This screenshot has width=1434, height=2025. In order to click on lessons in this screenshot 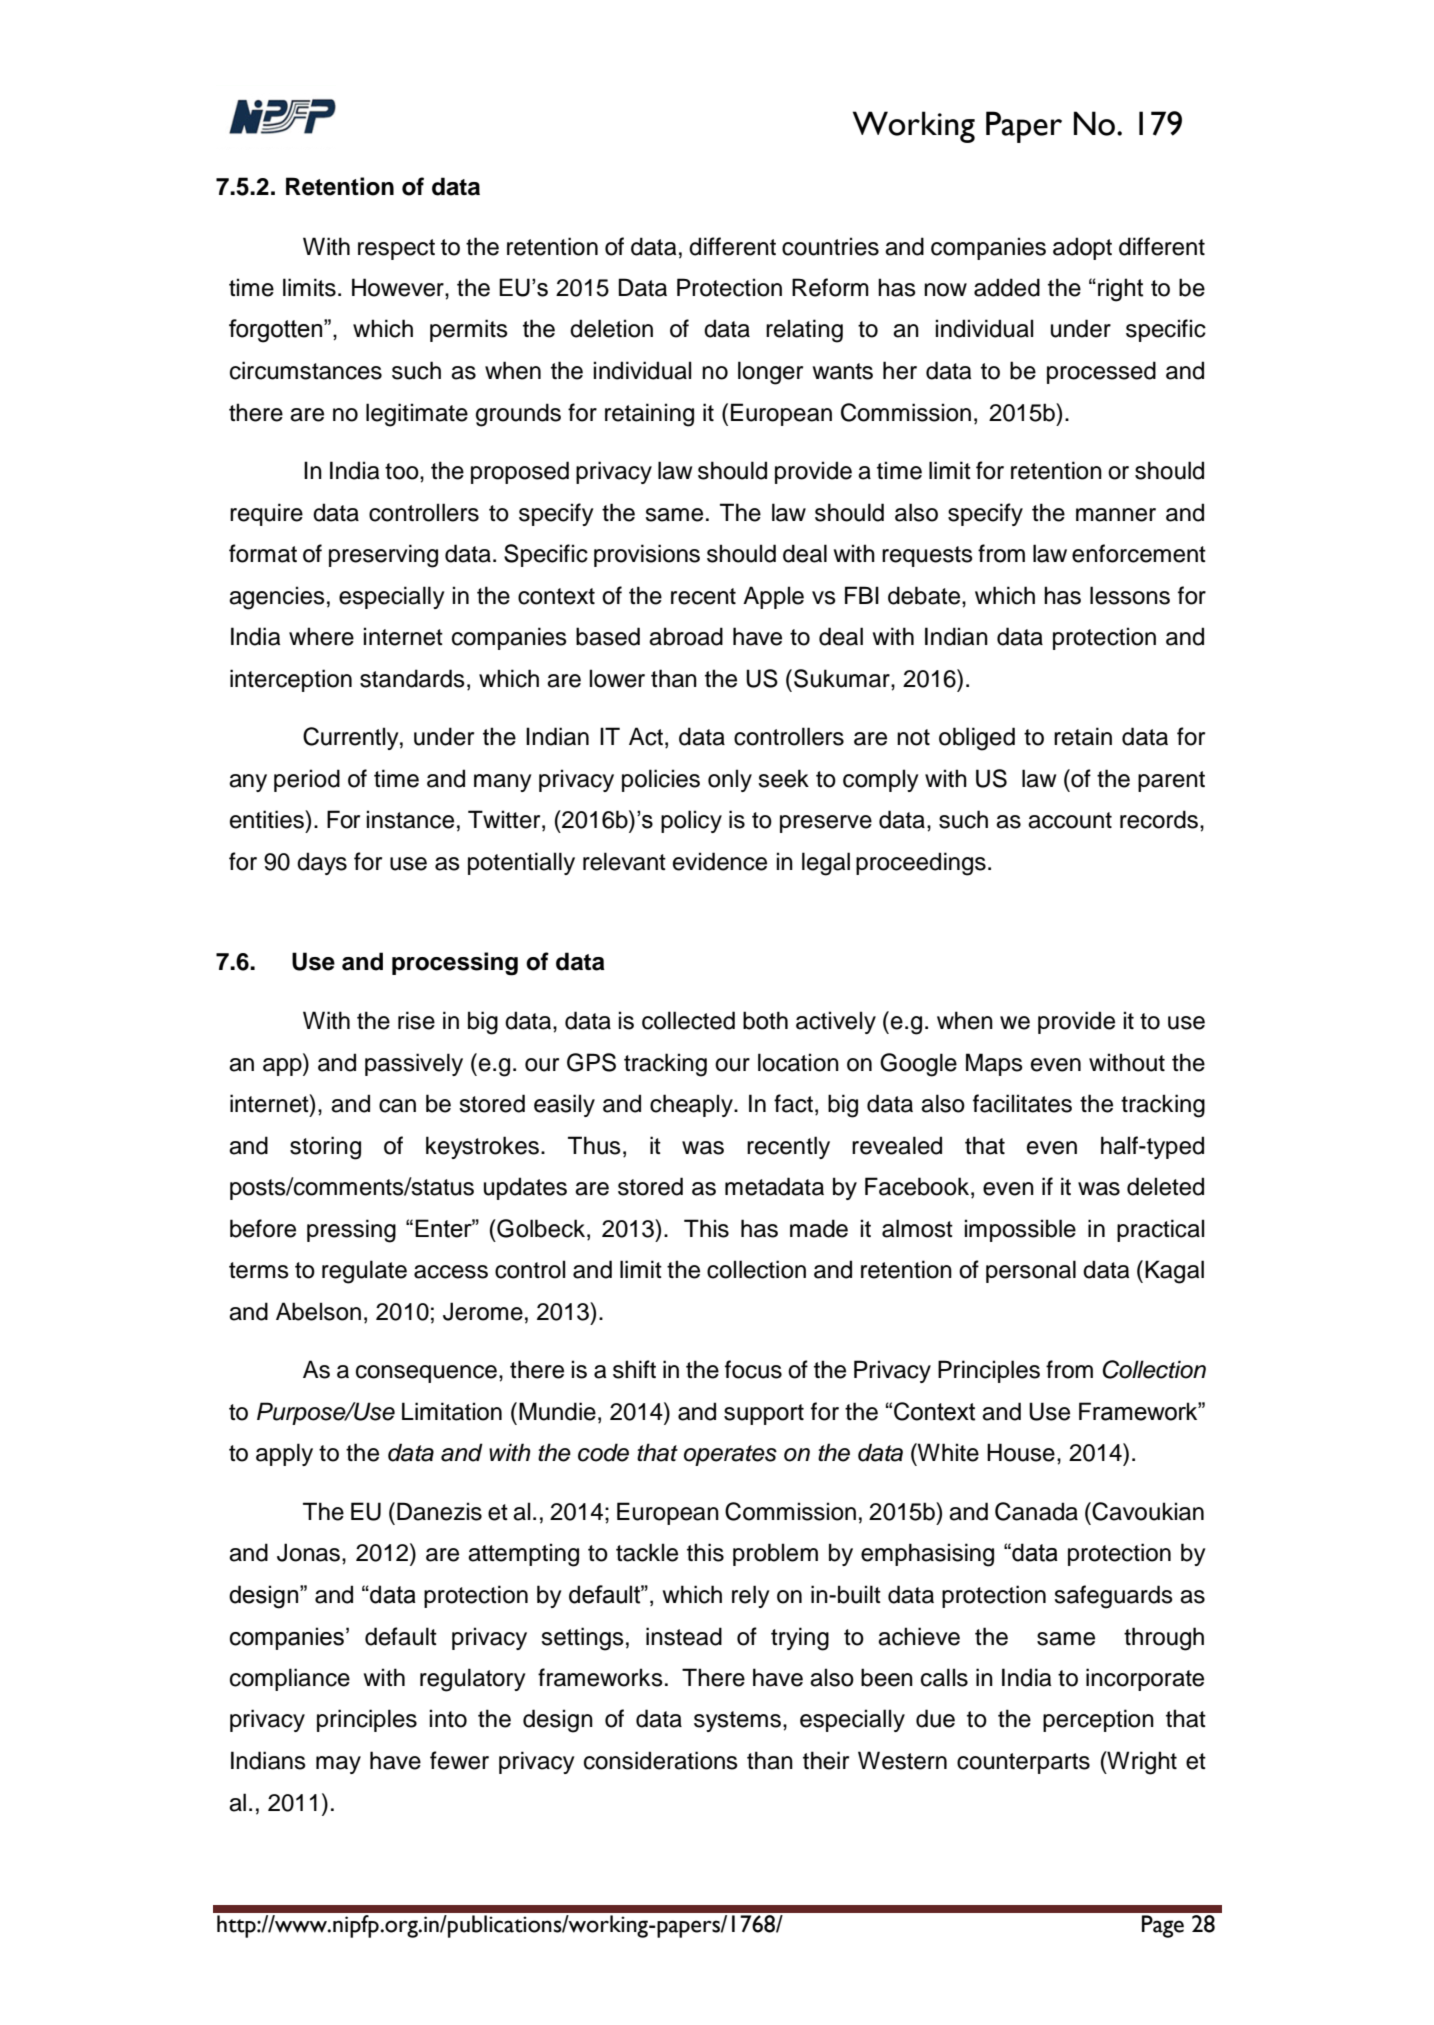, I will do `click(1130, 595)`.
